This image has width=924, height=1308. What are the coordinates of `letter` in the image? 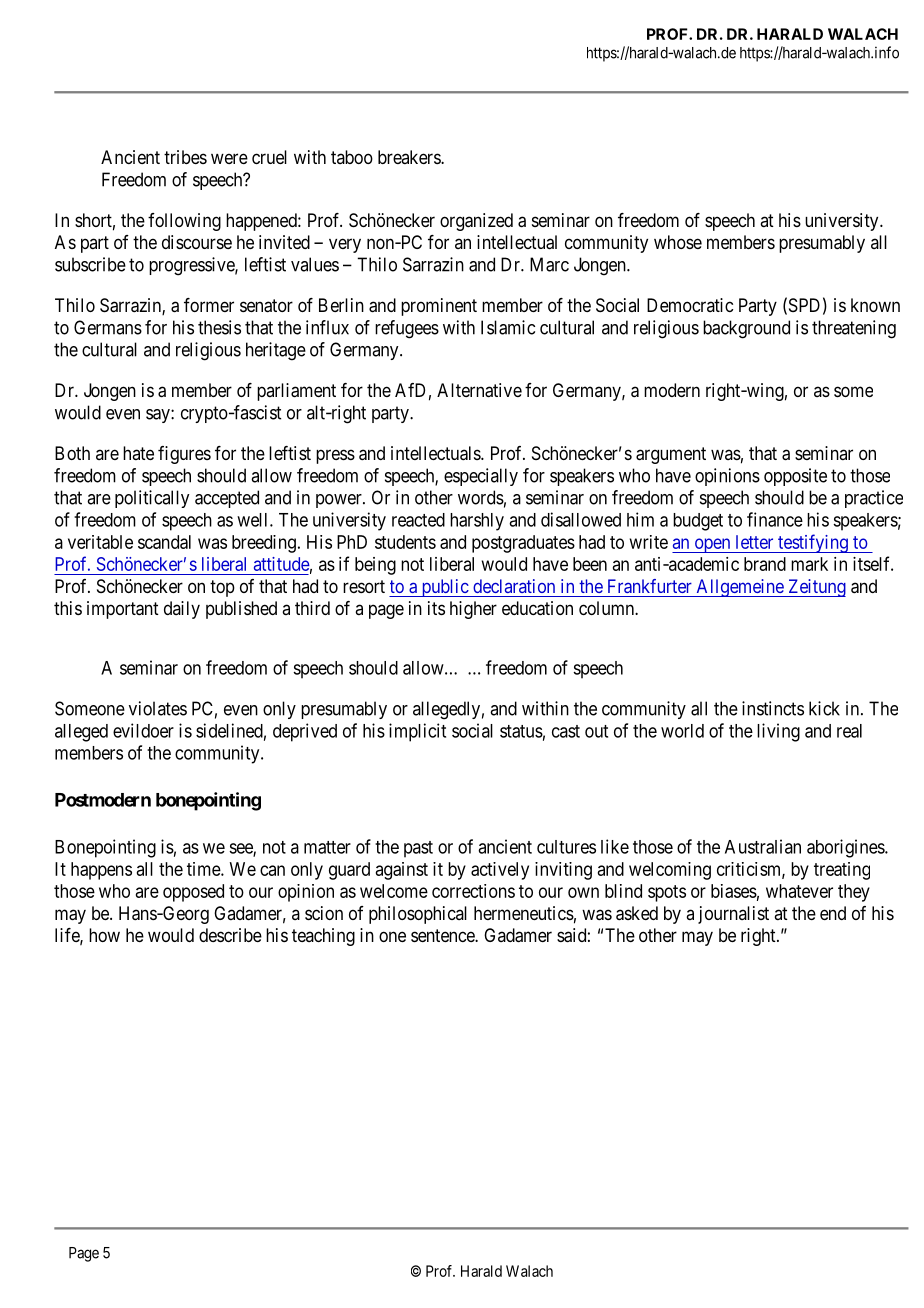 It's located at (754, 542).
